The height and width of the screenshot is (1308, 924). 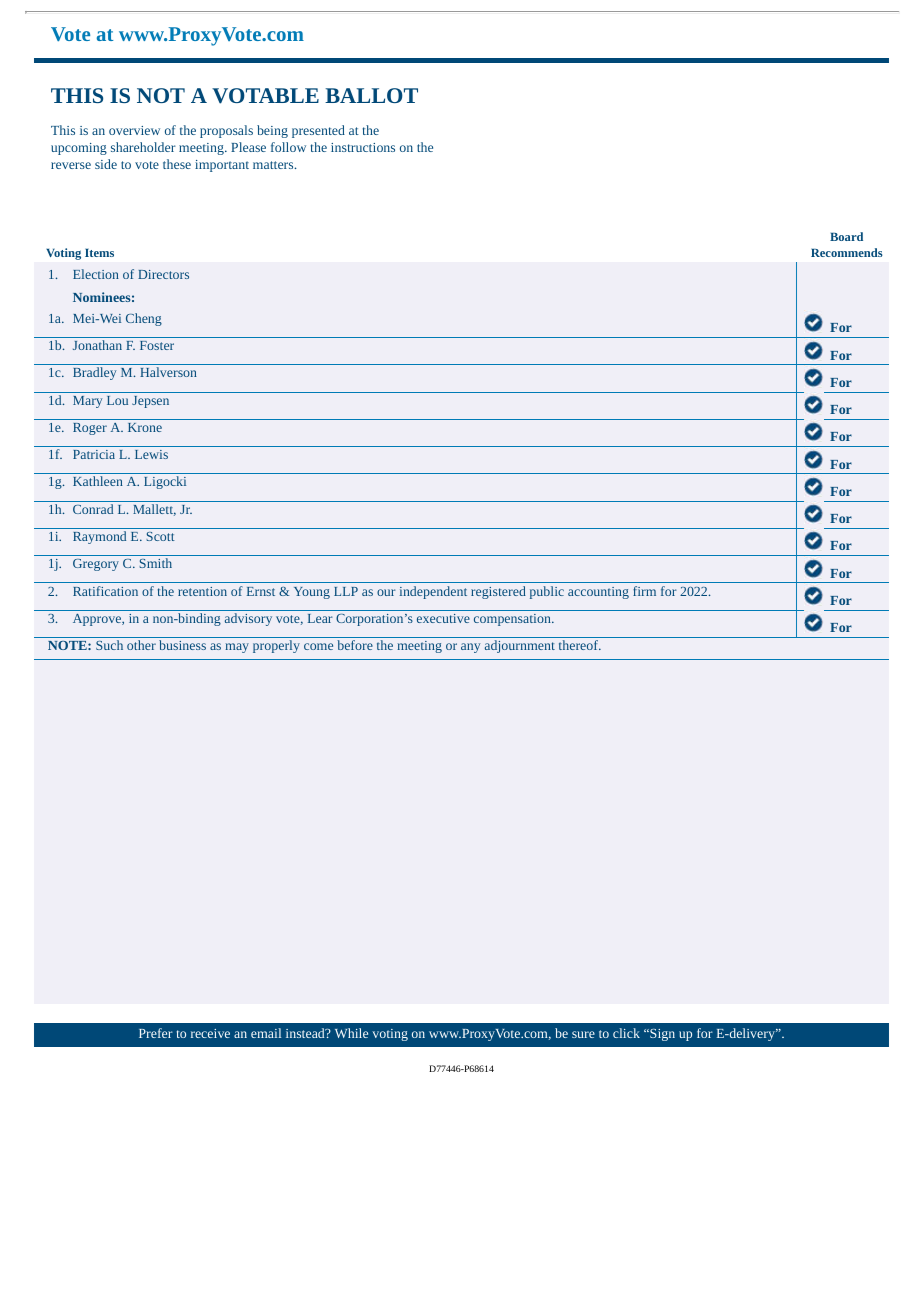 I want to click on independent, so click(x=433, y=592).
